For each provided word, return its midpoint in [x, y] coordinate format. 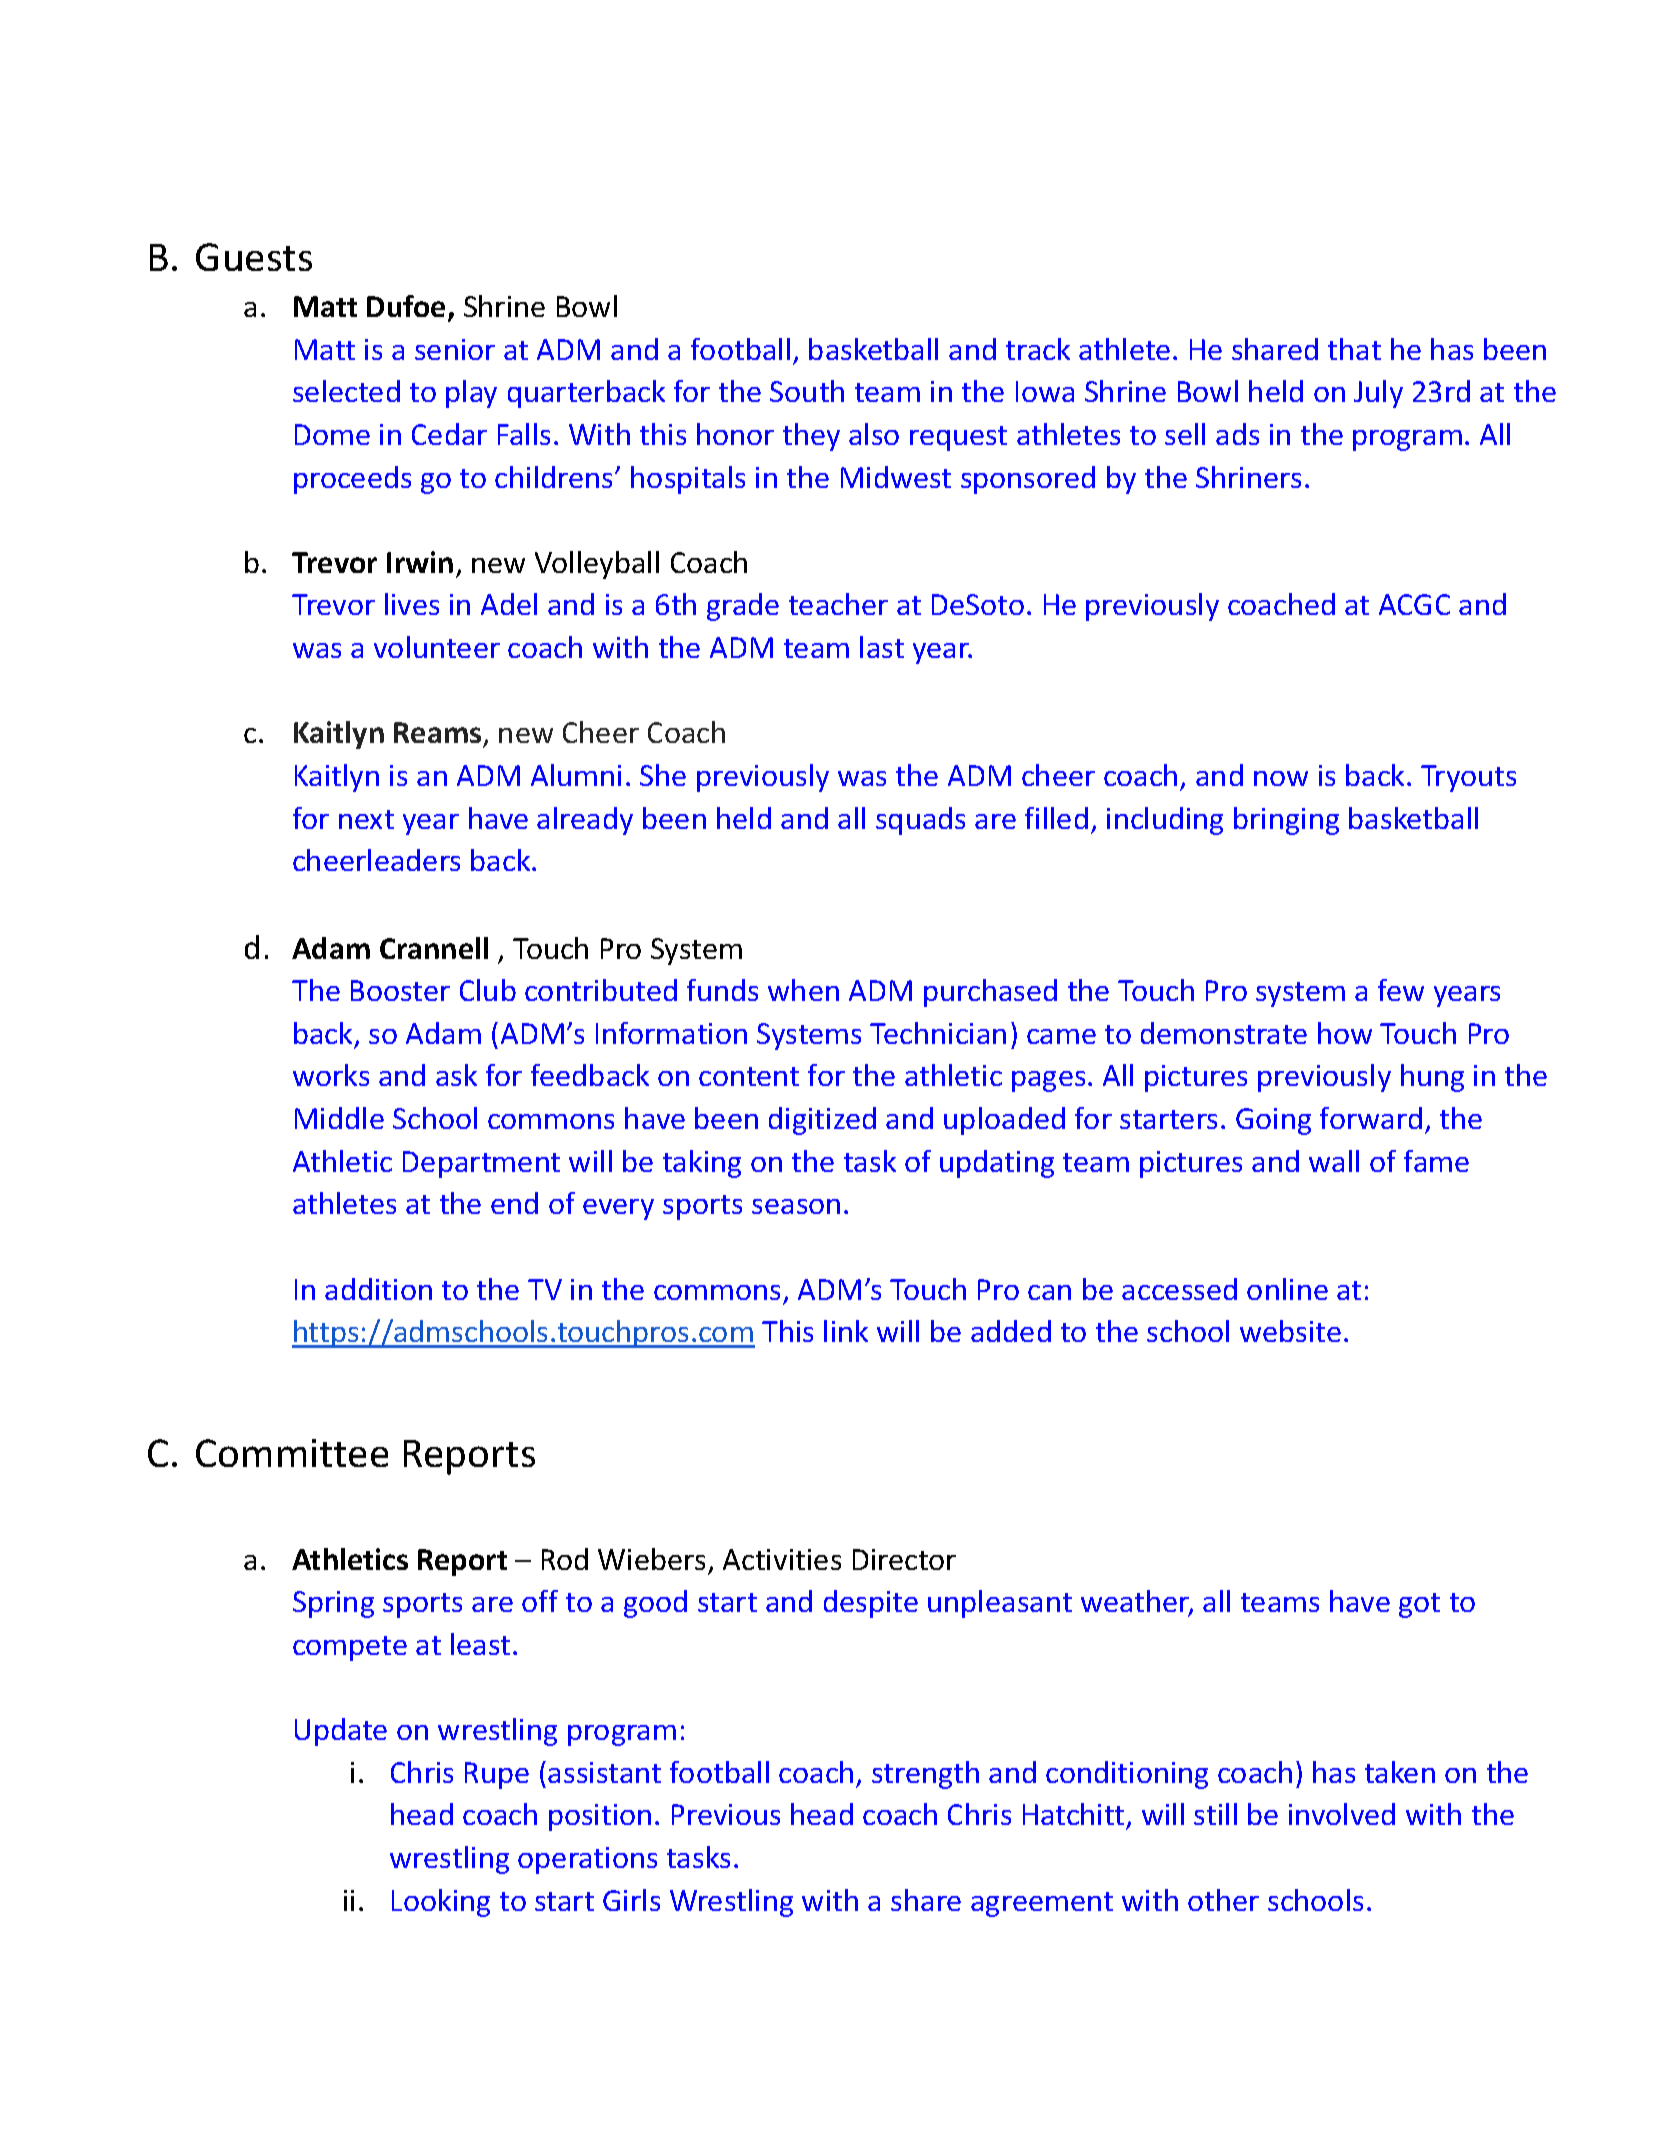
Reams [439, 734]
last [882, 647]
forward [1371, 1118]
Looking [441, 1903]
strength [925, 1775]
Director [904, 1559]
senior [455, 349]
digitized [822, 1121]
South [807, 391]
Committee [292, 1453]
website [1290, 1331]
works [331, 1075]
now [1281, 778]
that [1354, 349]
